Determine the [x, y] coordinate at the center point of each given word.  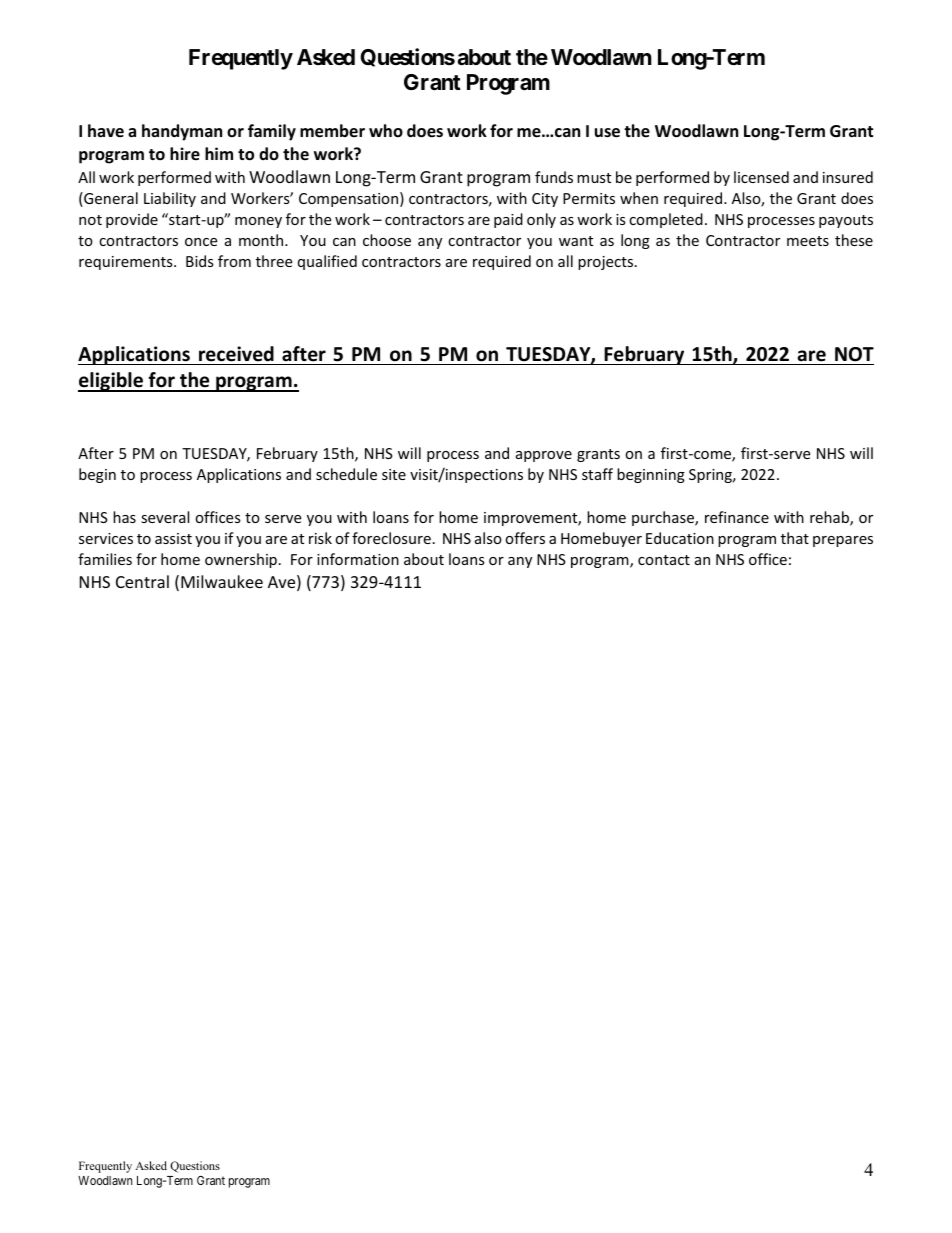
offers [525, 538]
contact [664, 560]
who [386, 130]
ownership [241, 560]
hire [185, 154]
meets [808, 241]
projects [607, 263]
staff [597, 474]
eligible [111, 382]
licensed [761, 177]
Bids [200, 261]
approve [544, 456]
